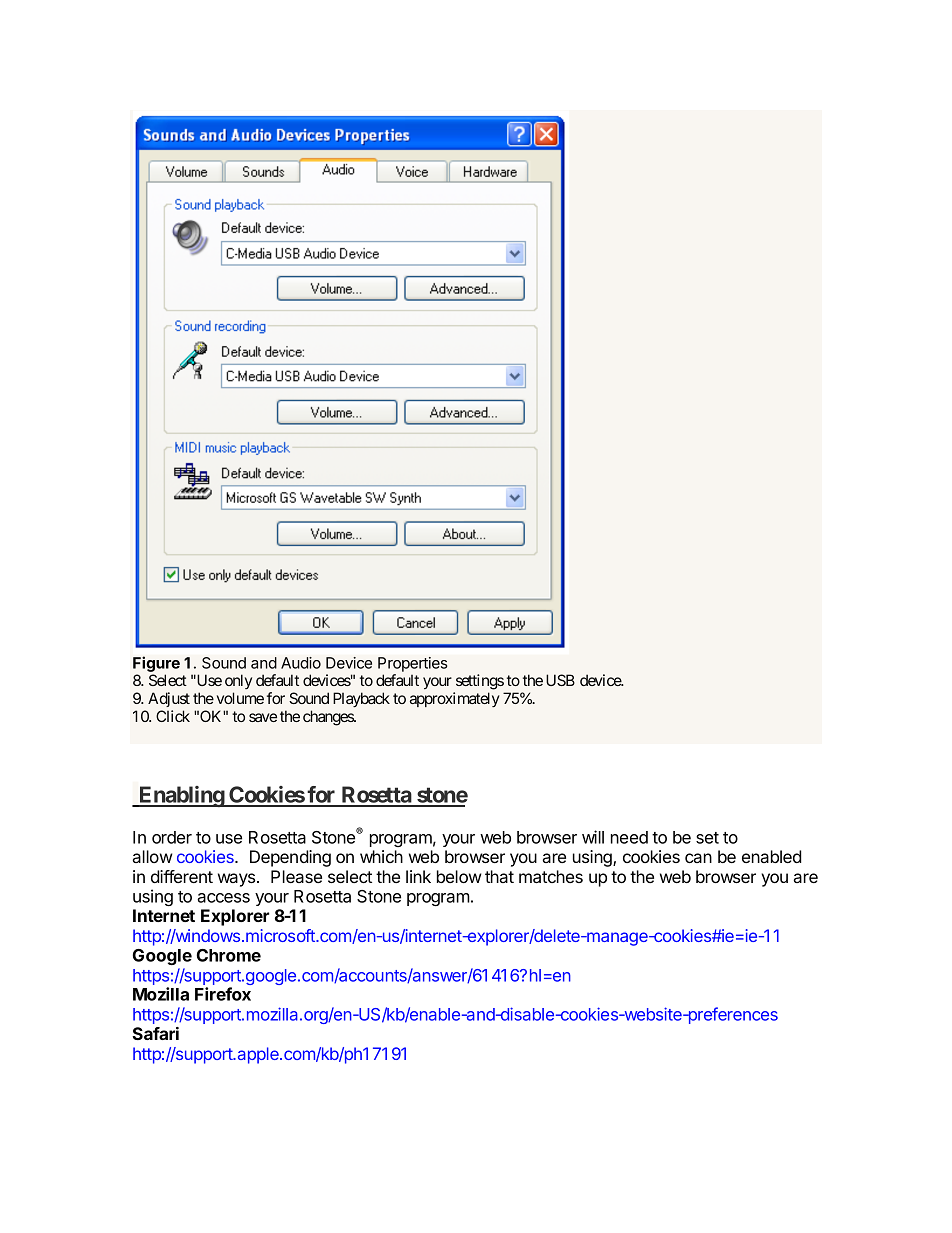  I want to click on link, so click(418, 876).
